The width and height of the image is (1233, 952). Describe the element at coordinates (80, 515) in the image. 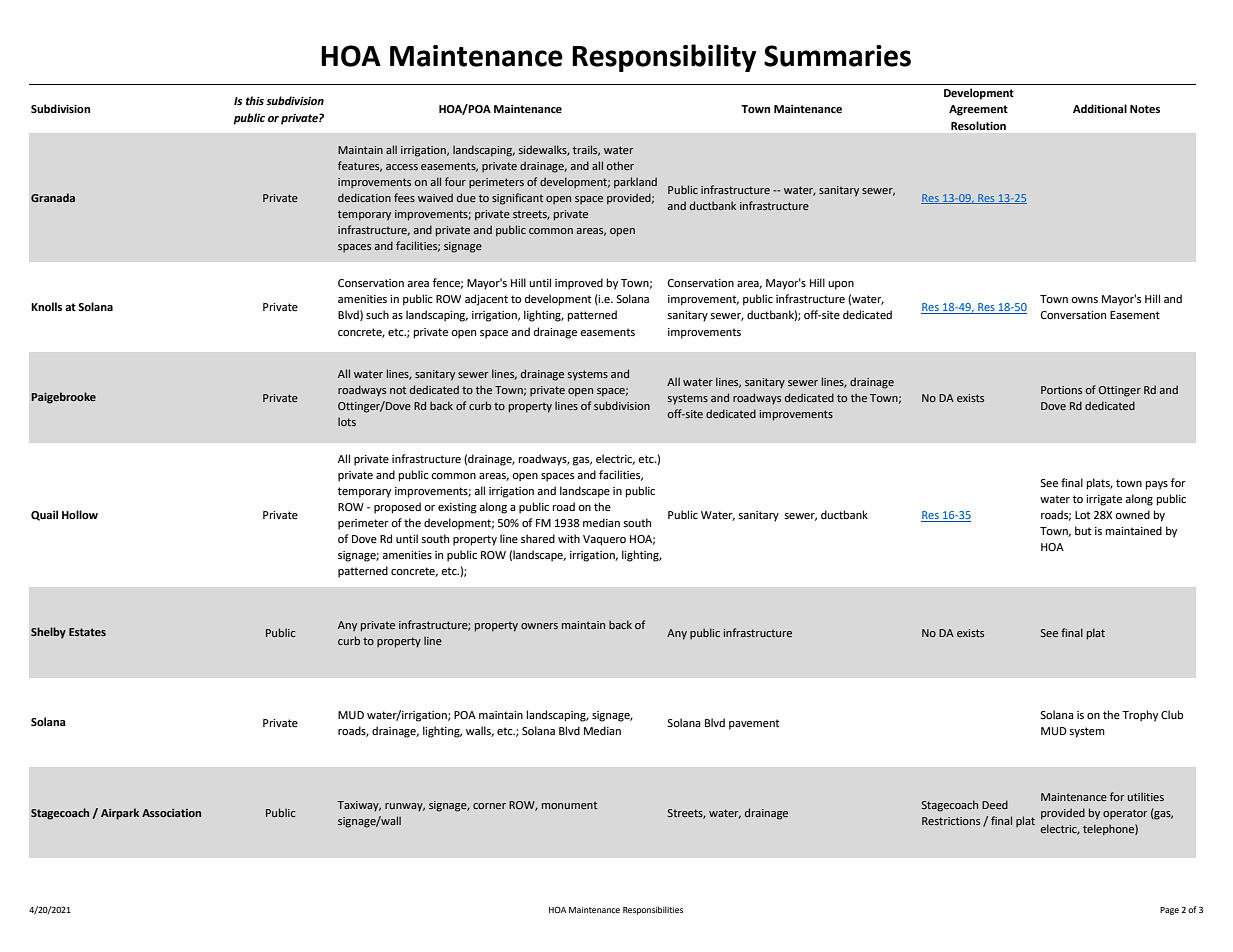

I see `Hollow` at that location.
